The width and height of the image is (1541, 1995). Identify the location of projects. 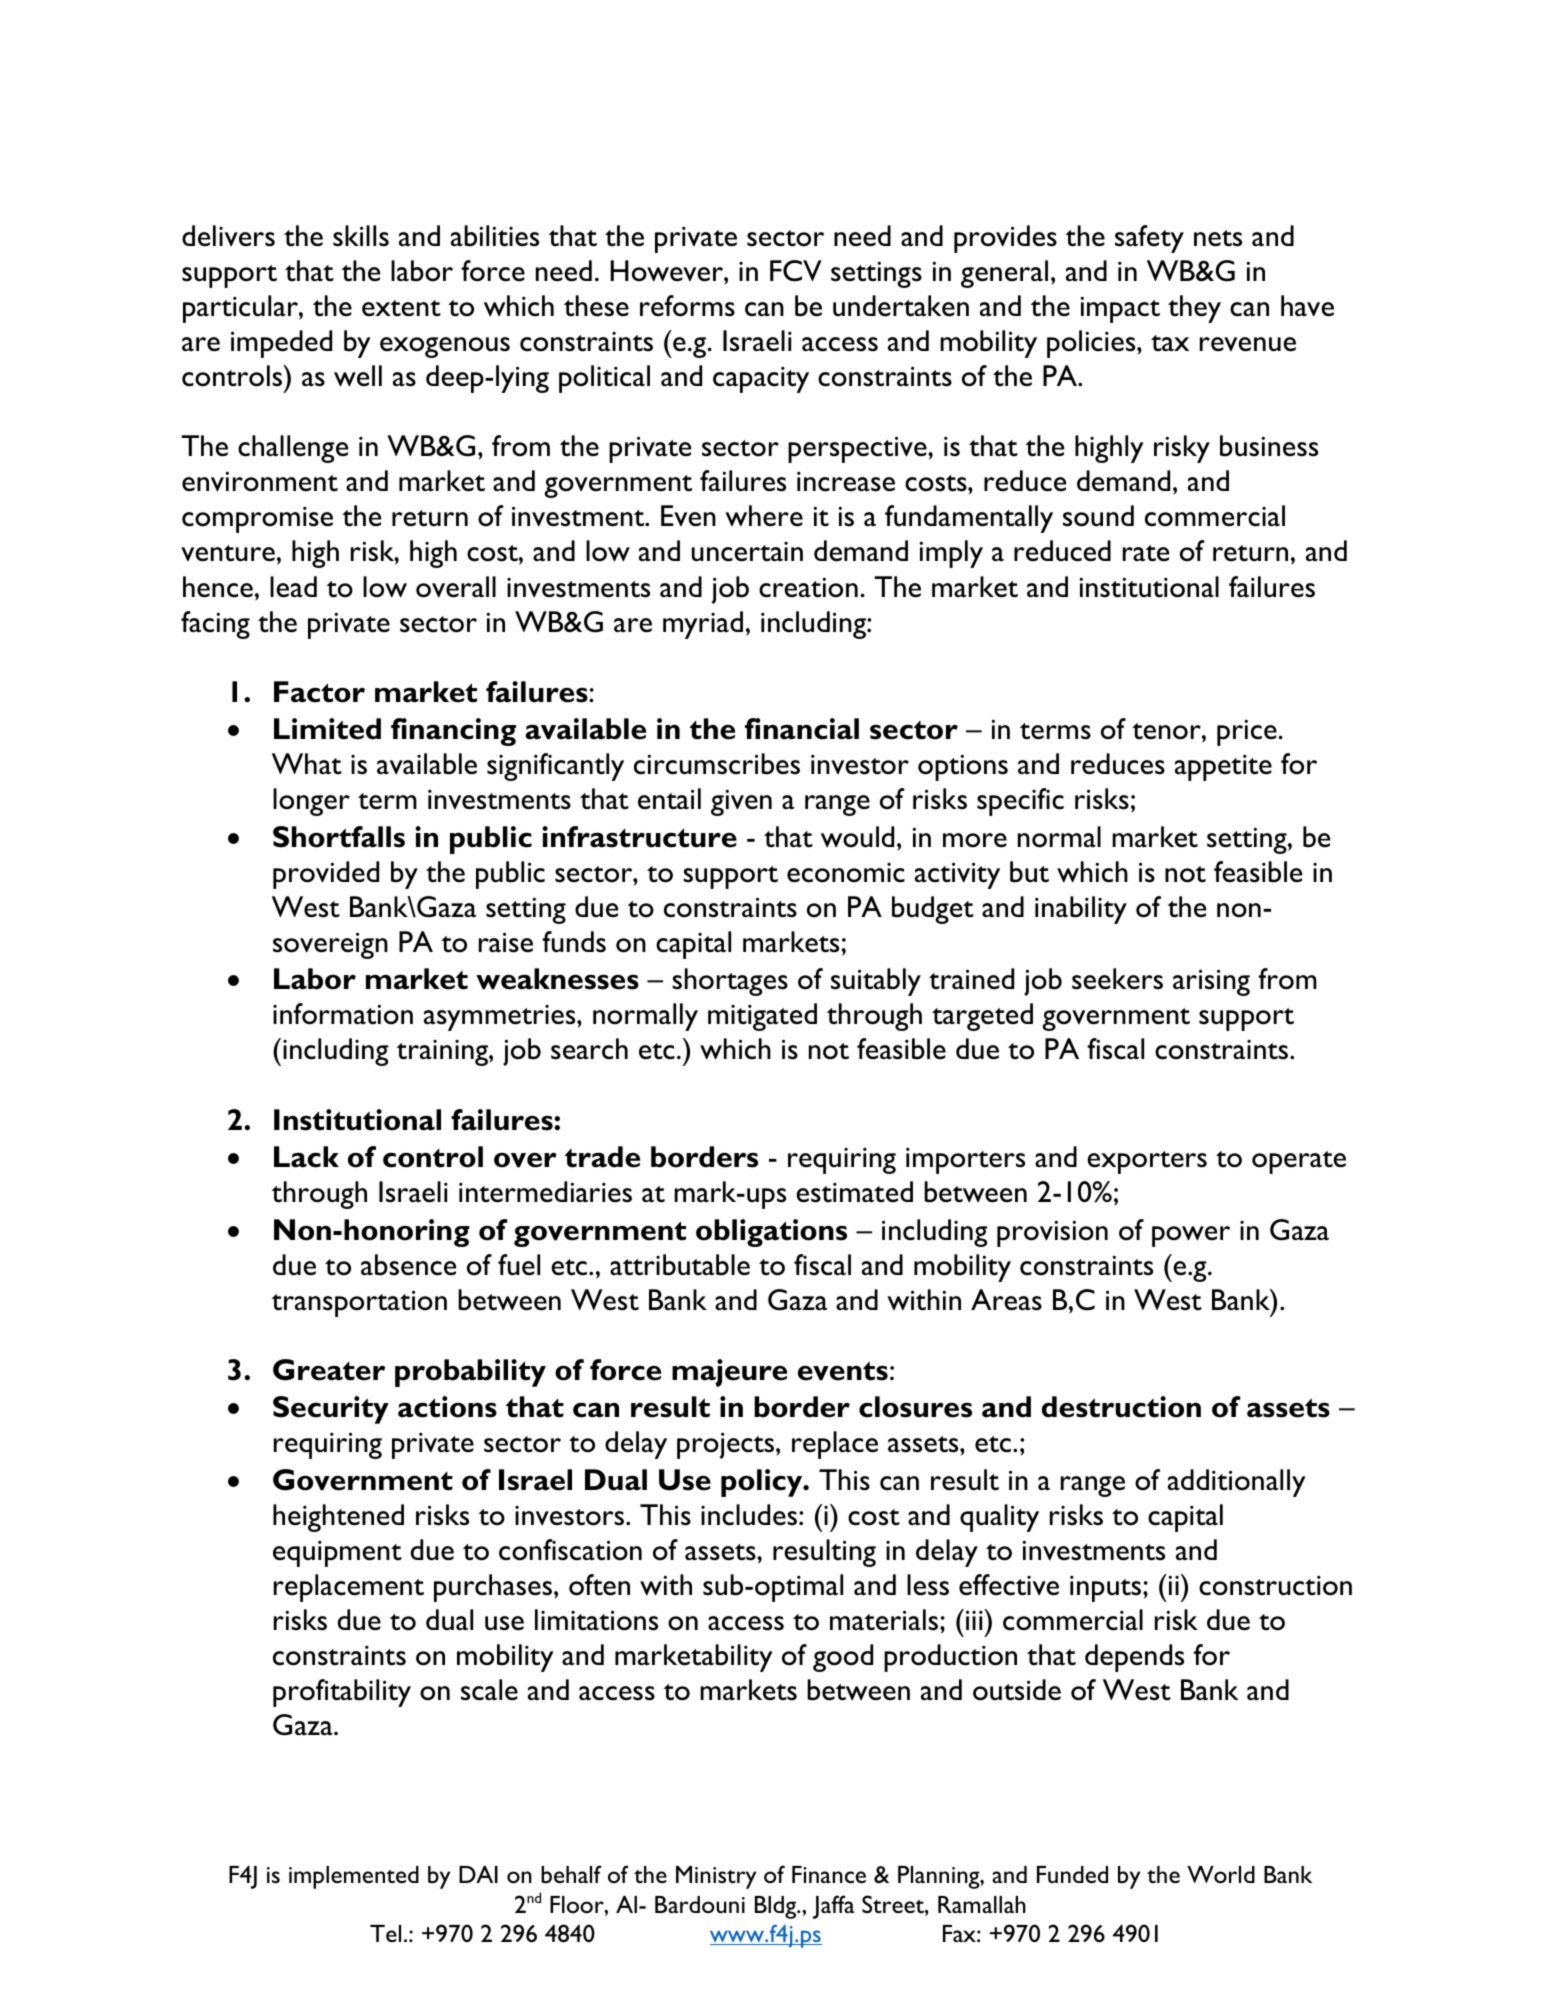
(727, 1445).
